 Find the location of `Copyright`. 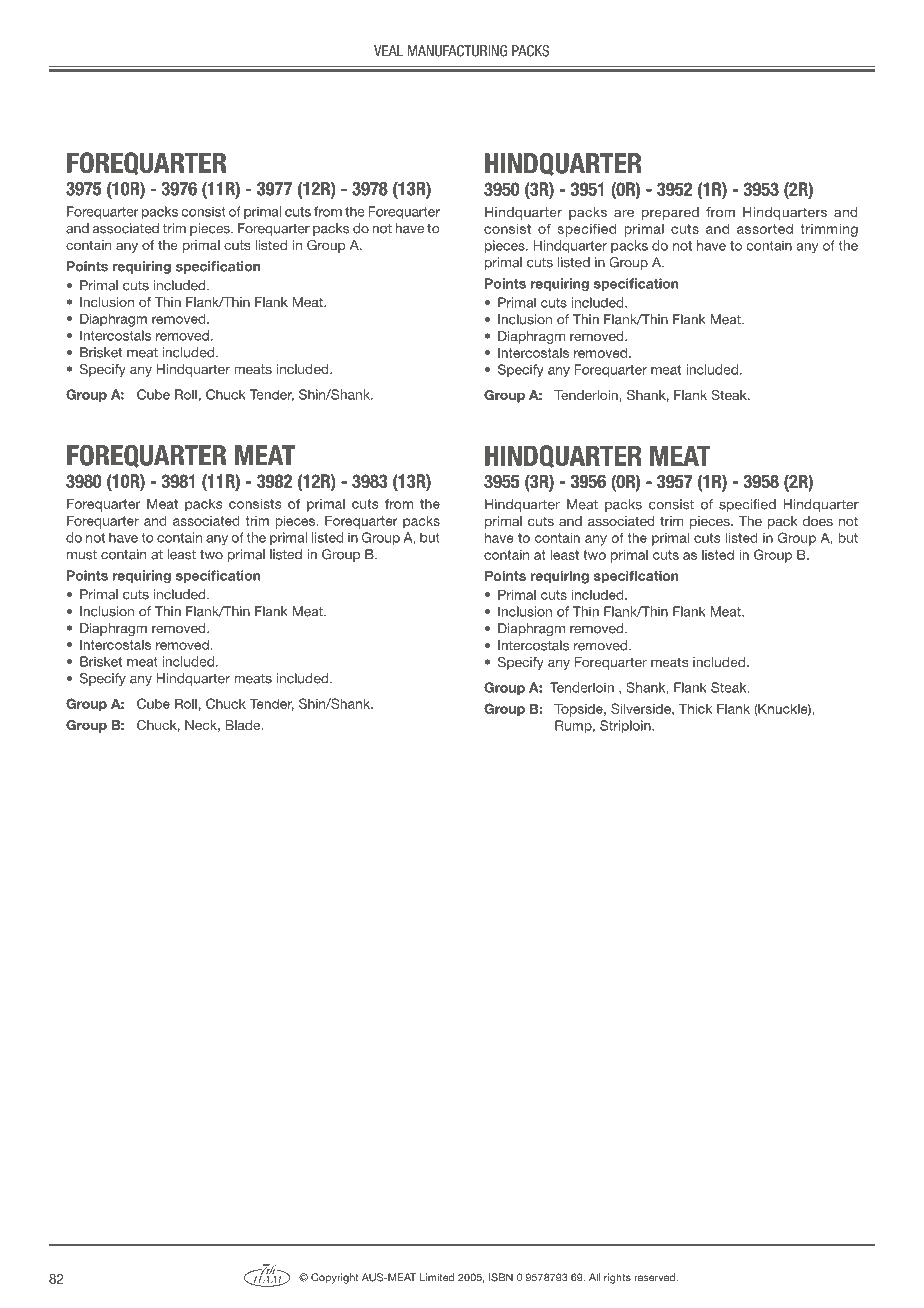

Copyright is located at coordinates (334, 1278).
